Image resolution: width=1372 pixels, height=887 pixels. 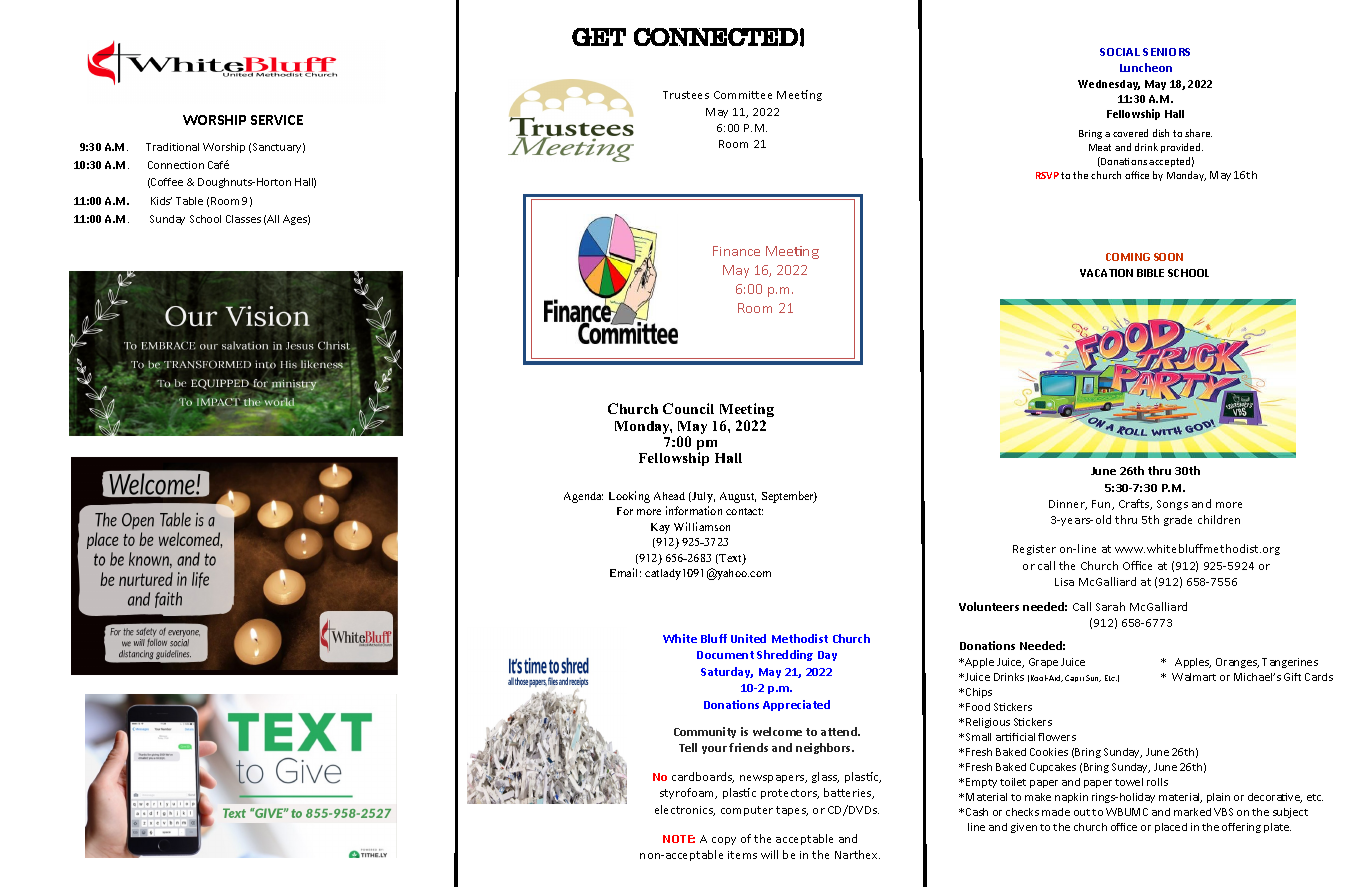 What do you see at coordinates (1178, 520) in the document?
I see `grade` at bounding box center [1178, 520].
